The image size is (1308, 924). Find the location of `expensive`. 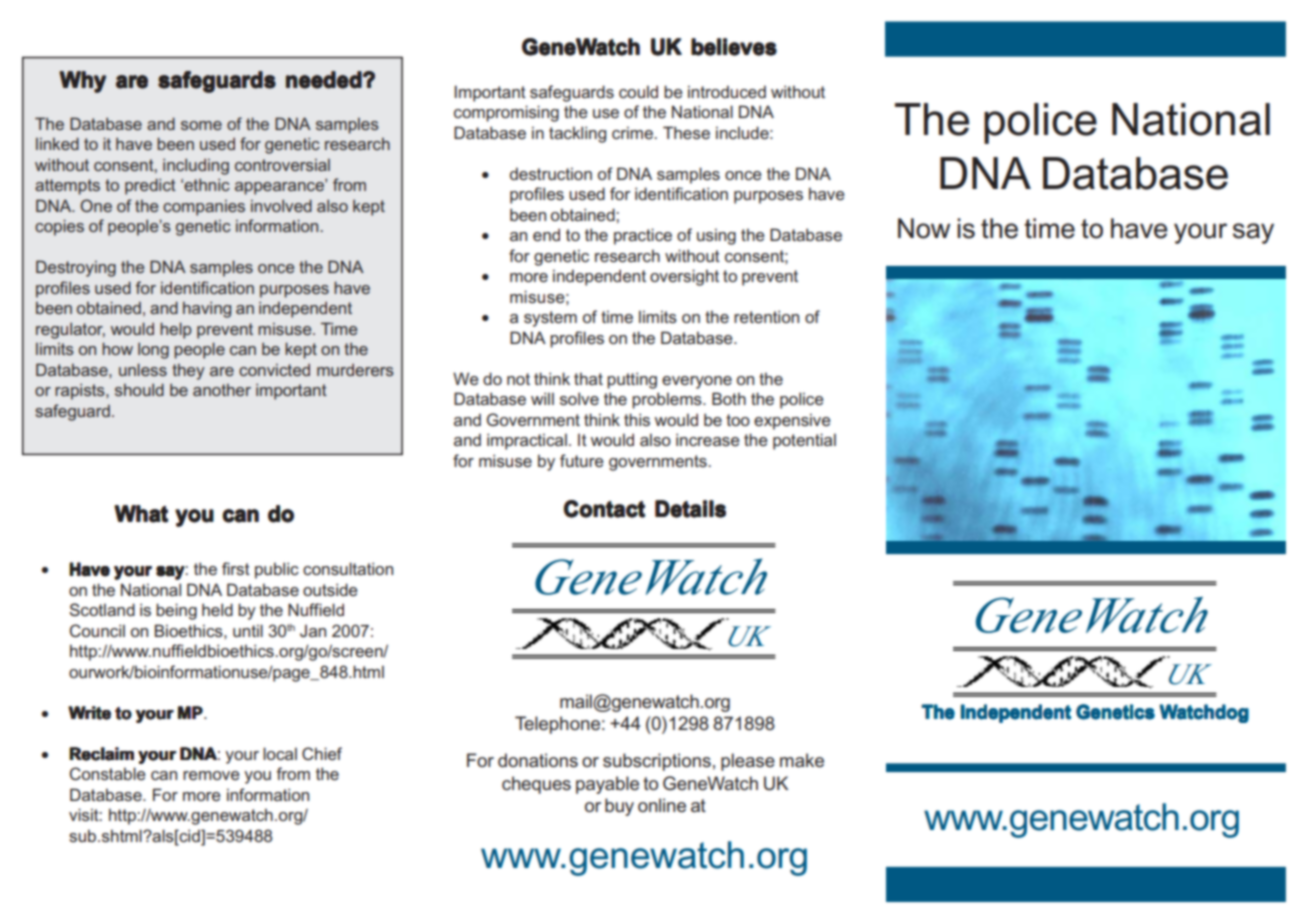

expensive is located at coordinates (792, 422).
